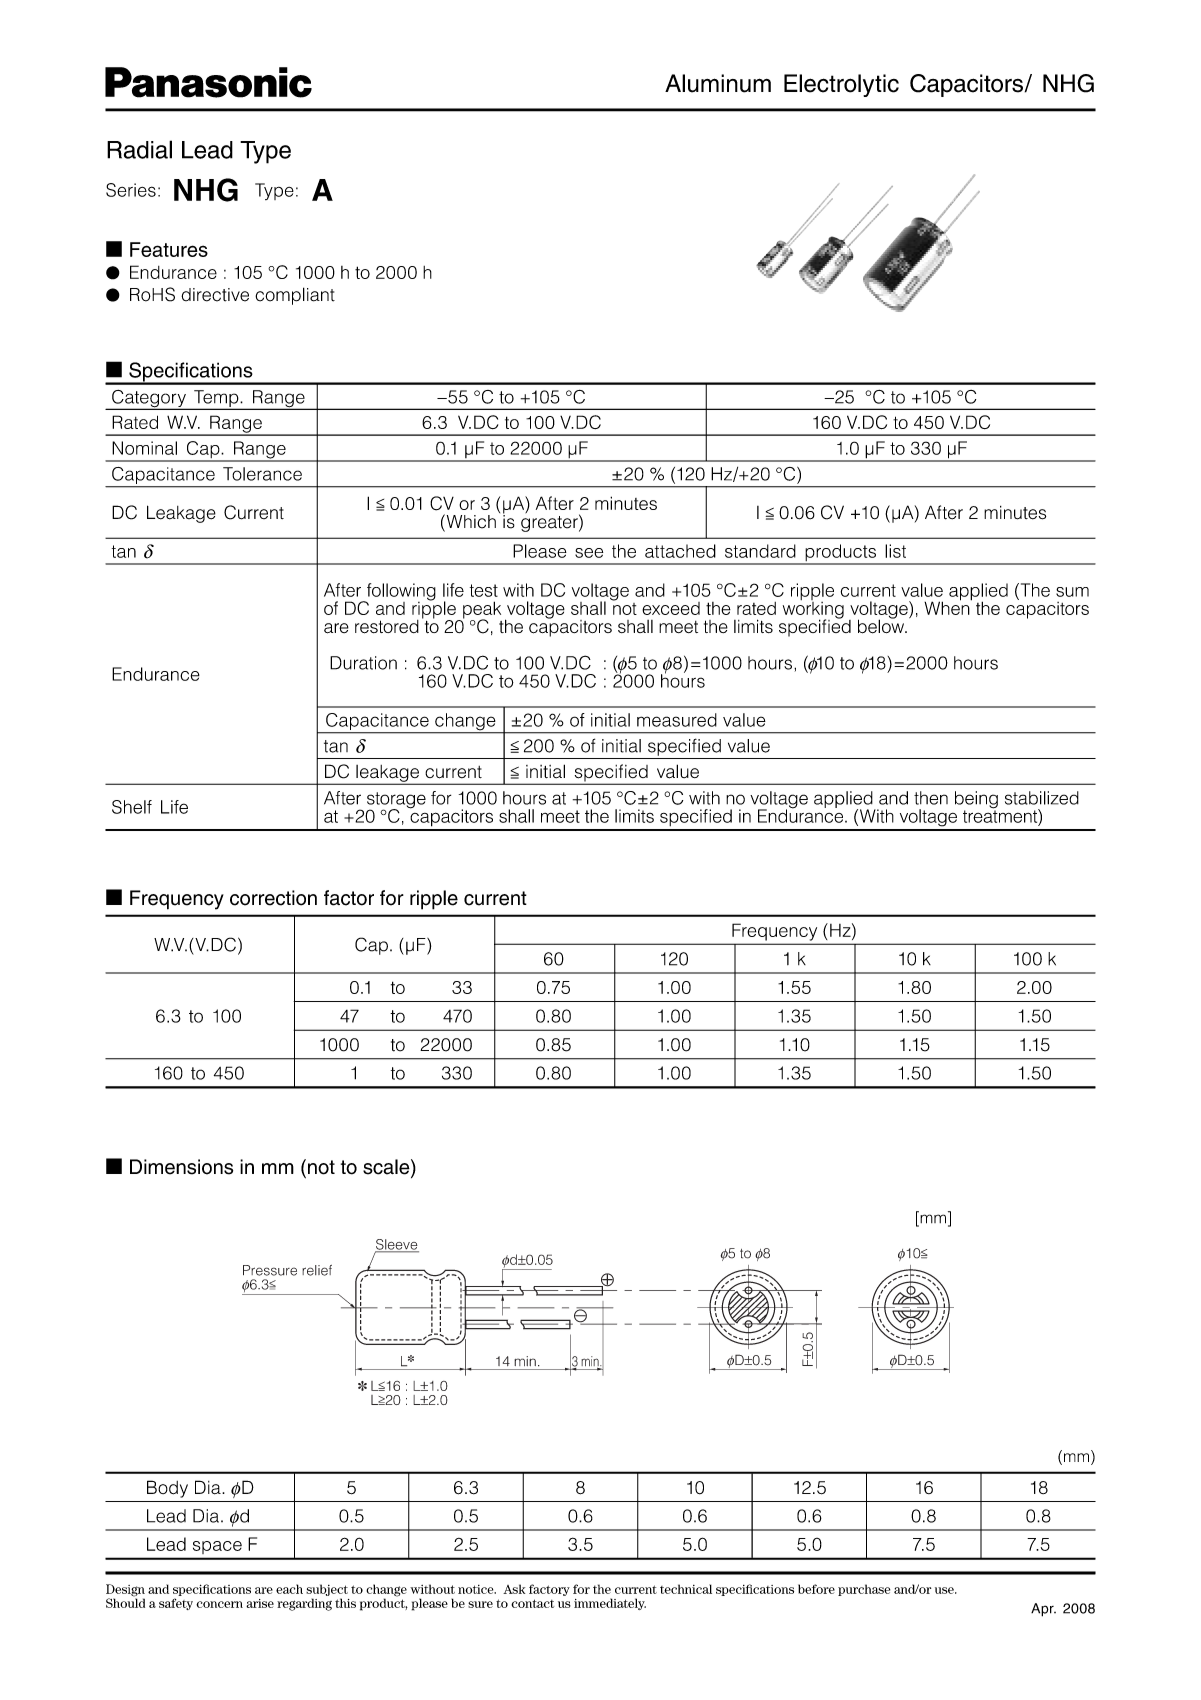 This screenshot has width=1201, height=1700. Describe the element at coordinates (976, 801) in the screenshot. I see `being` at that location.
